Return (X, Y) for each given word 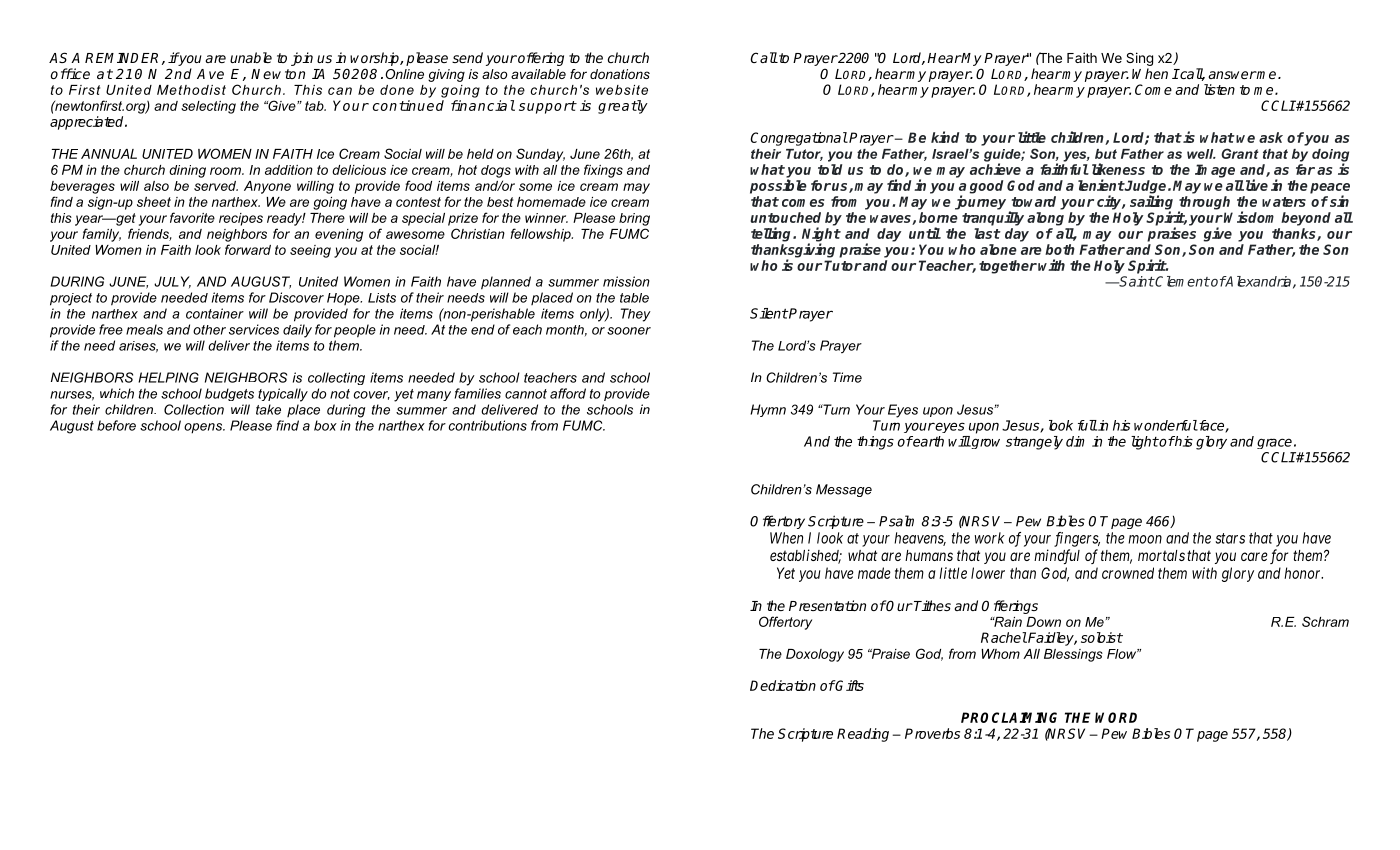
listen (1219, 89)
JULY (172, 282)
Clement (1182, 281)
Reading (863, 735)
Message (844, 490)
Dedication (783, 685)
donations (620, 74)
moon (1145, 539)
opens (204, 428)
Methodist (191, 90)
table (634, 298)
